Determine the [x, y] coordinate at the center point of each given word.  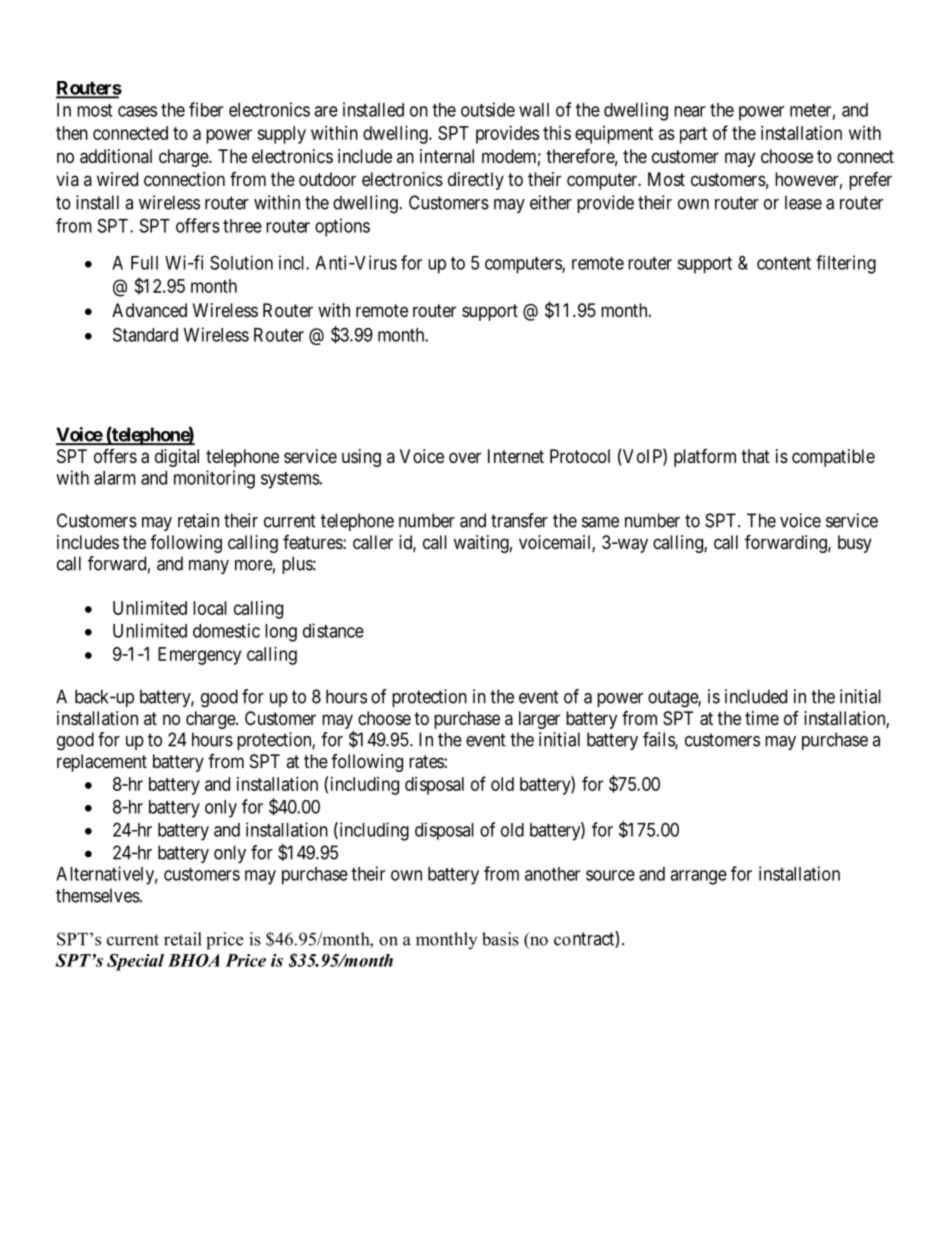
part [693, 135]
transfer [519, 520]
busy [855, 544]
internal [447, 156]
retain [198, 520]
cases [137, 111]
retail [183, 939]
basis [500, 939]
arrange [698, 877]
